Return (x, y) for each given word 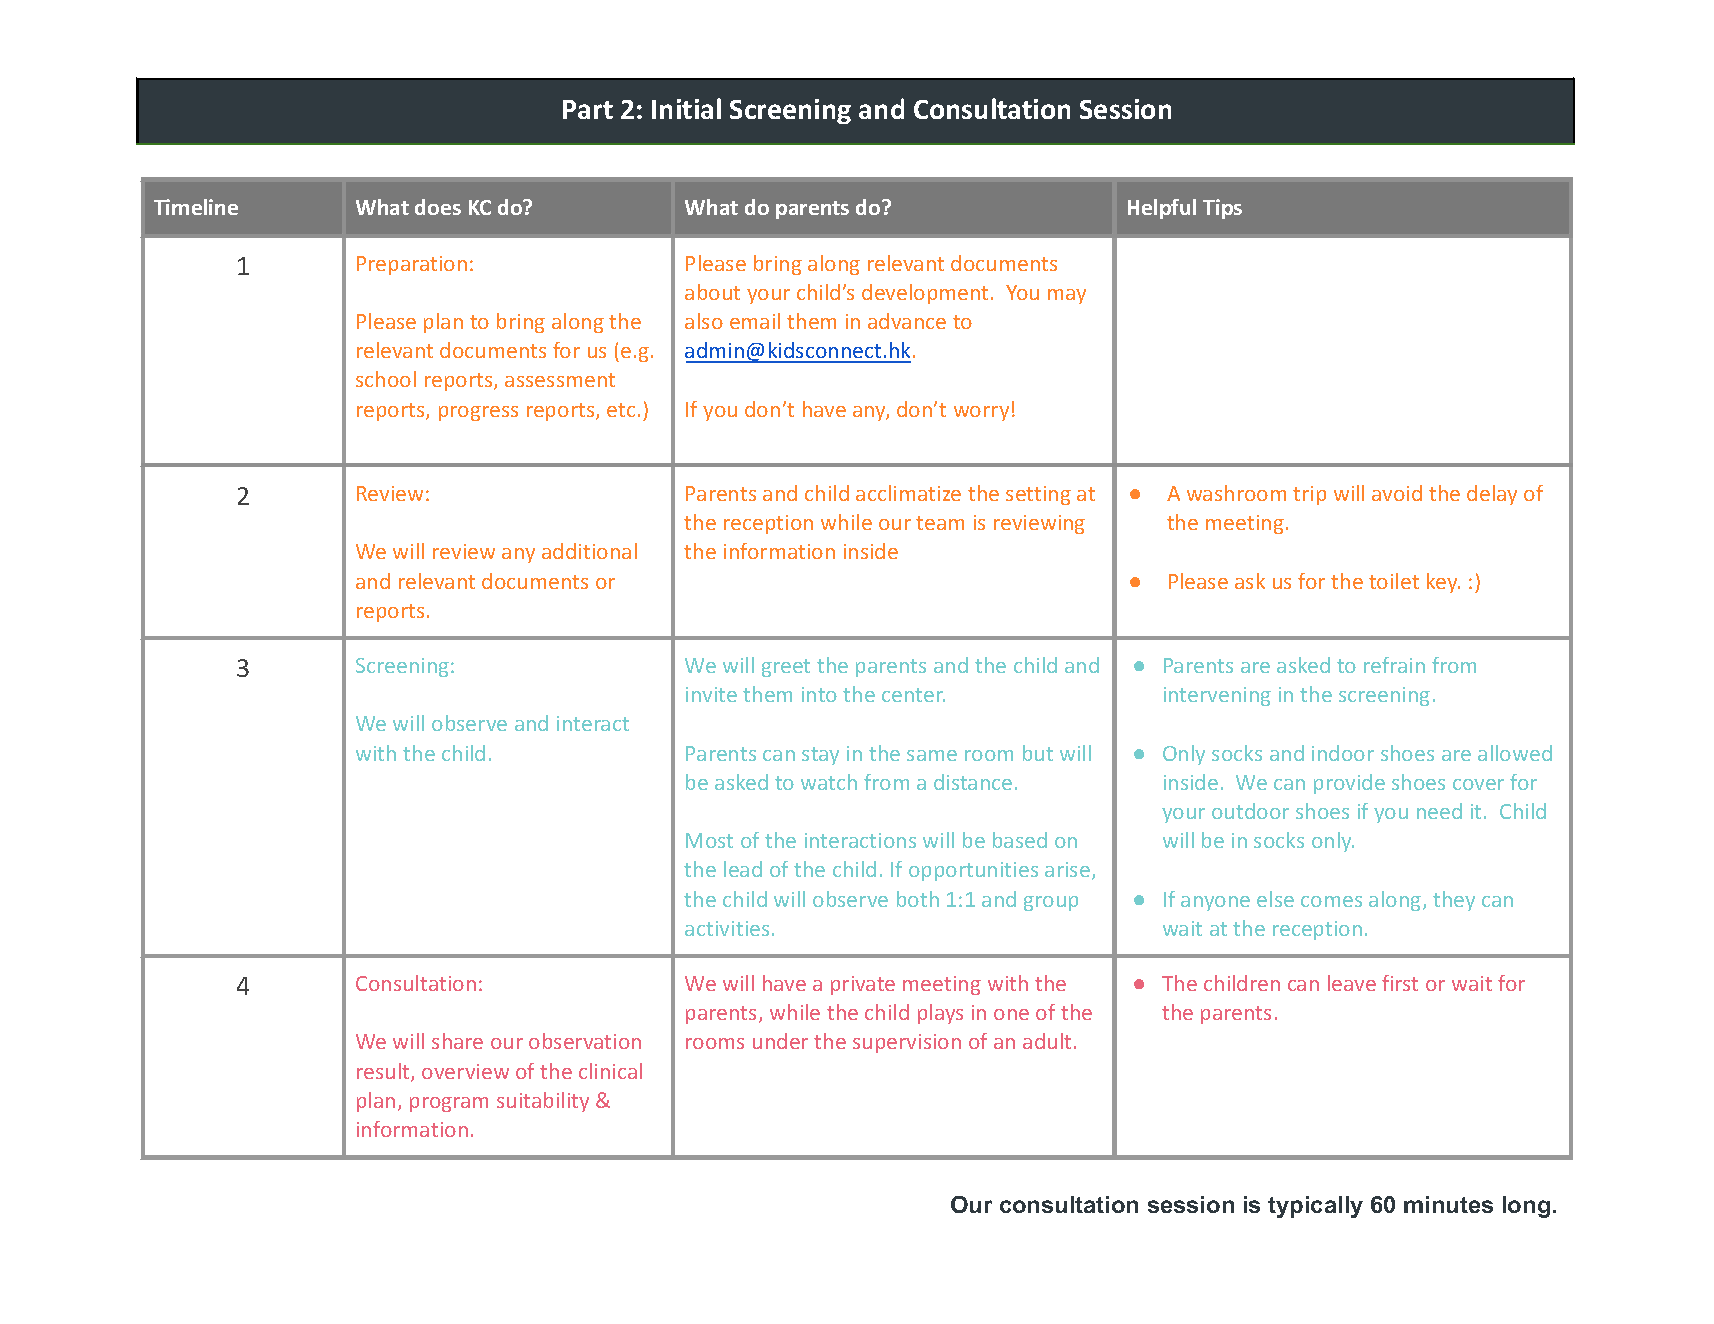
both (918, 899)
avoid (1397, 493)
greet (786, 668)
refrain (1394, 665)
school (386, 379)
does (438, 207)
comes (1331, 901)
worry (981, 413)
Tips (1222, 209)
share (457, 1041)
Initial (686, 108)
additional (589, 551)
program (449, 1104)
